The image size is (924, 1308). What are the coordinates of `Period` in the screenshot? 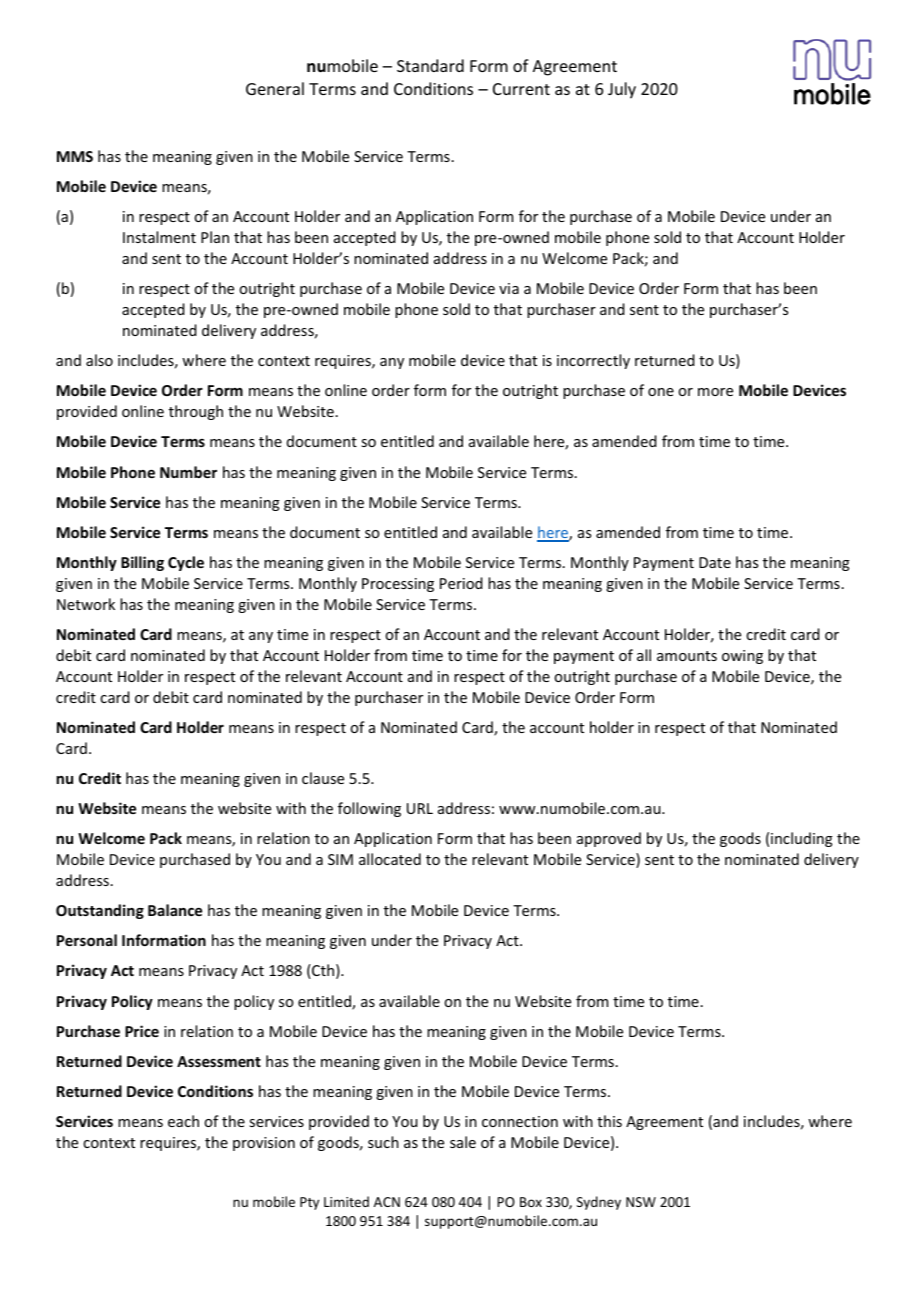 It's located at (461, 583).
